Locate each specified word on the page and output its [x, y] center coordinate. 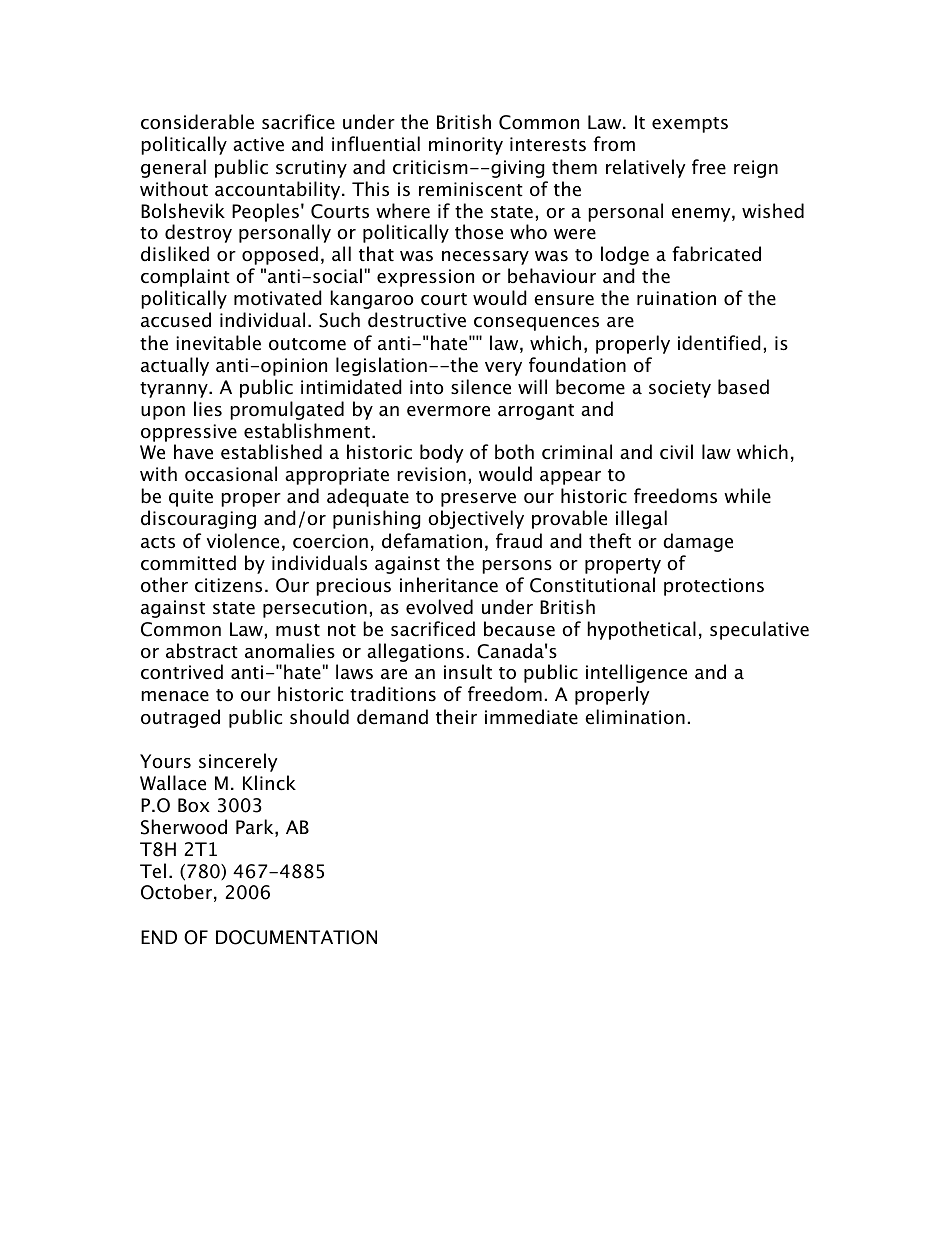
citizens [228, 585]
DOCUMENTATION [296, 937]
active [258, 144]
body [441, 453]
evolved [439, 607]
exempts [690, 125]
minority [466, 146]
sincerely [238, 762]
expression [425, 278]
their [456, 717]
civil [676, 452]
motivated [278, 298]
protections [714, 587]
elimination [635, 717]
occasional [231, 474]
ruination [676, 298]
